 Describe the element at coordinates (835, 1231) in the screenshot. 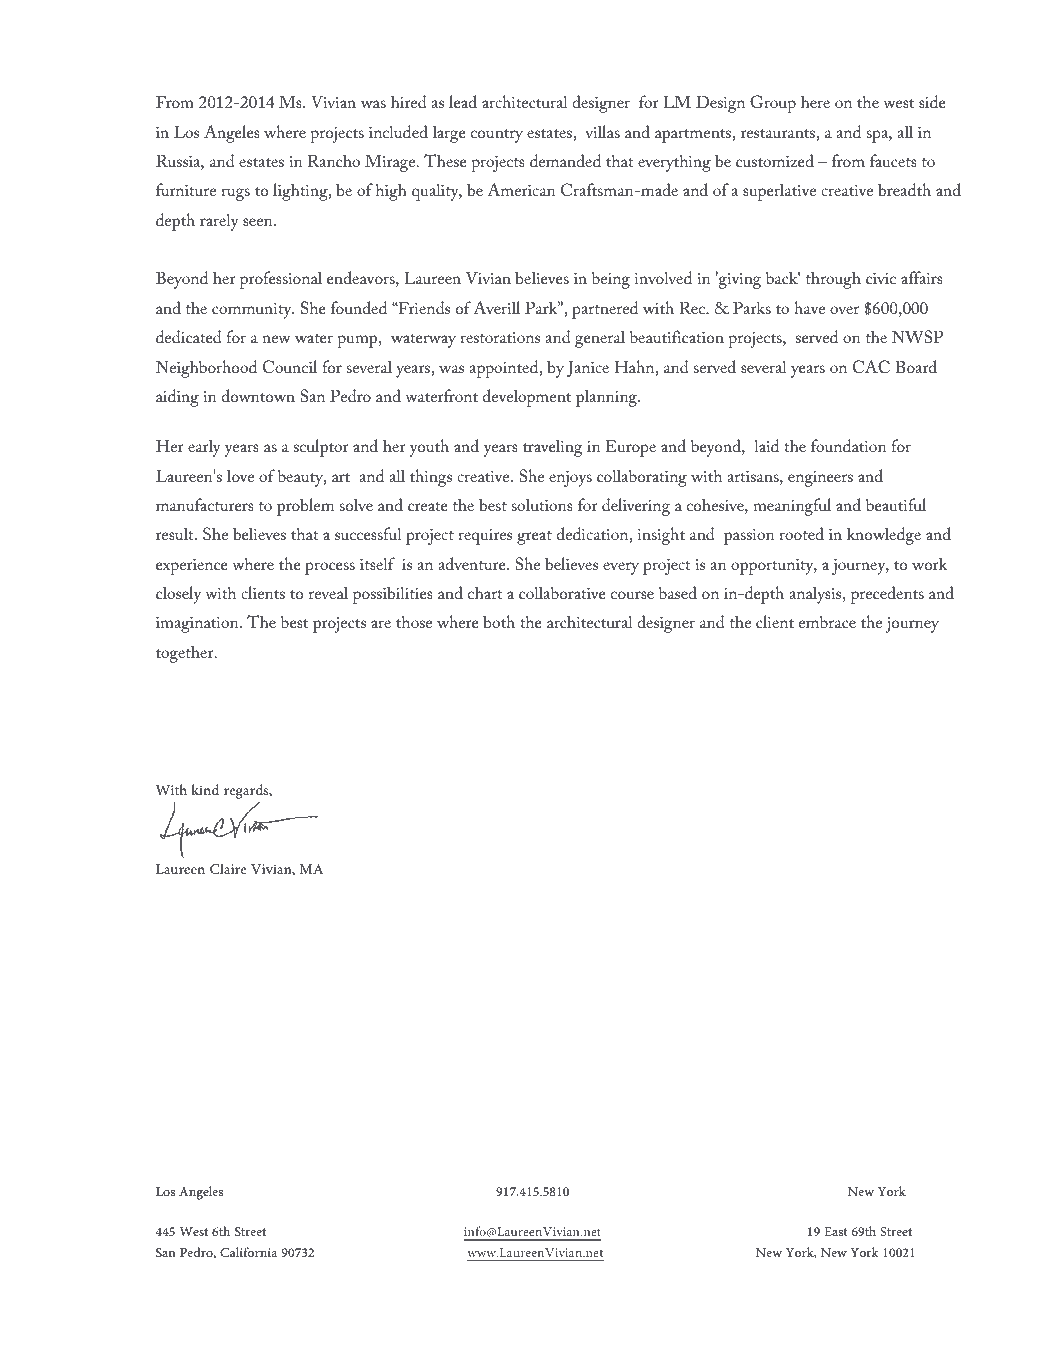

I see `East` at that location.
